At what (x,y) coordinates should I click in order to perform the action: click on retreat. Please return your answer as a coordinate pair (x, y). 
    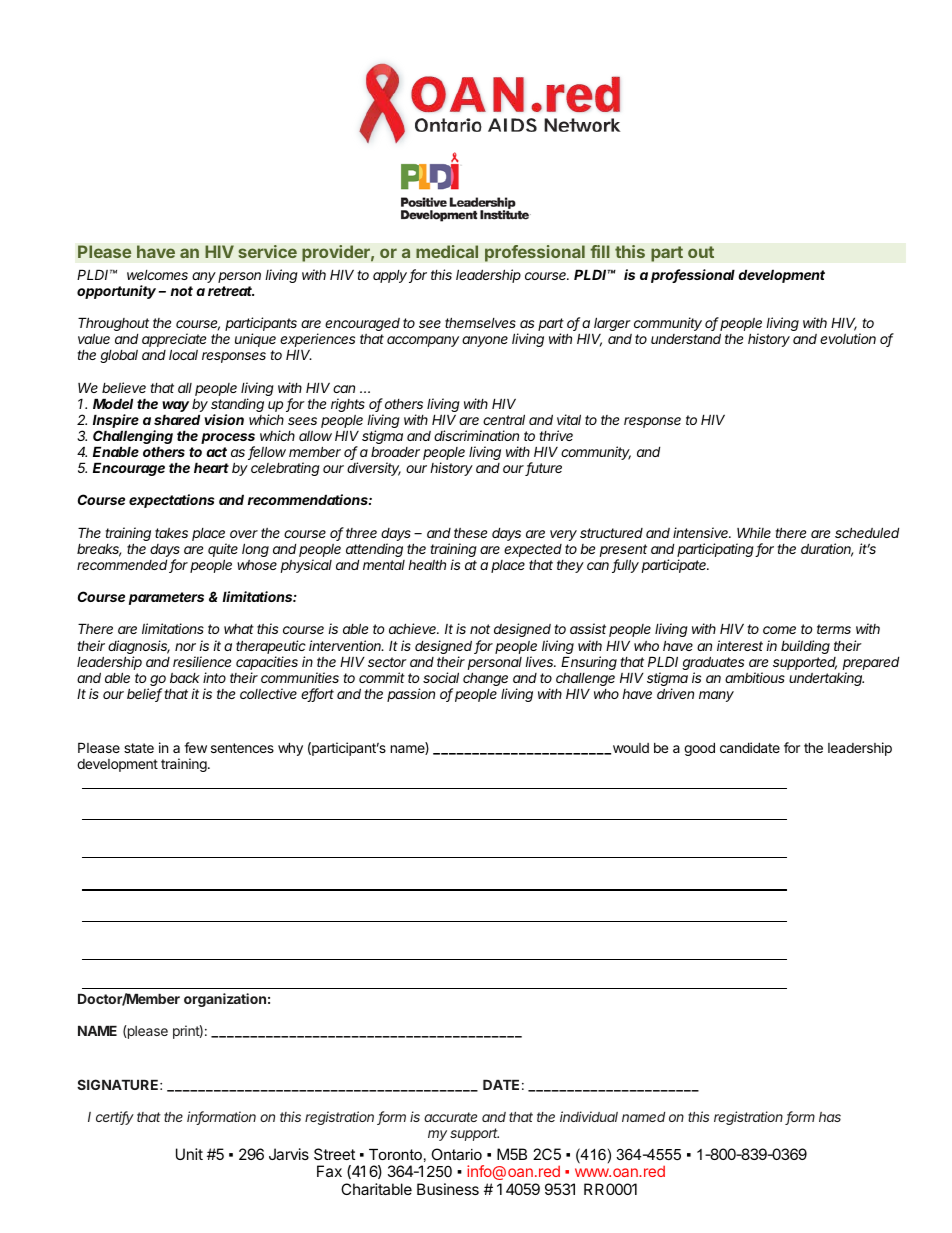
    Looking at the image, I should click on (231, 291).
